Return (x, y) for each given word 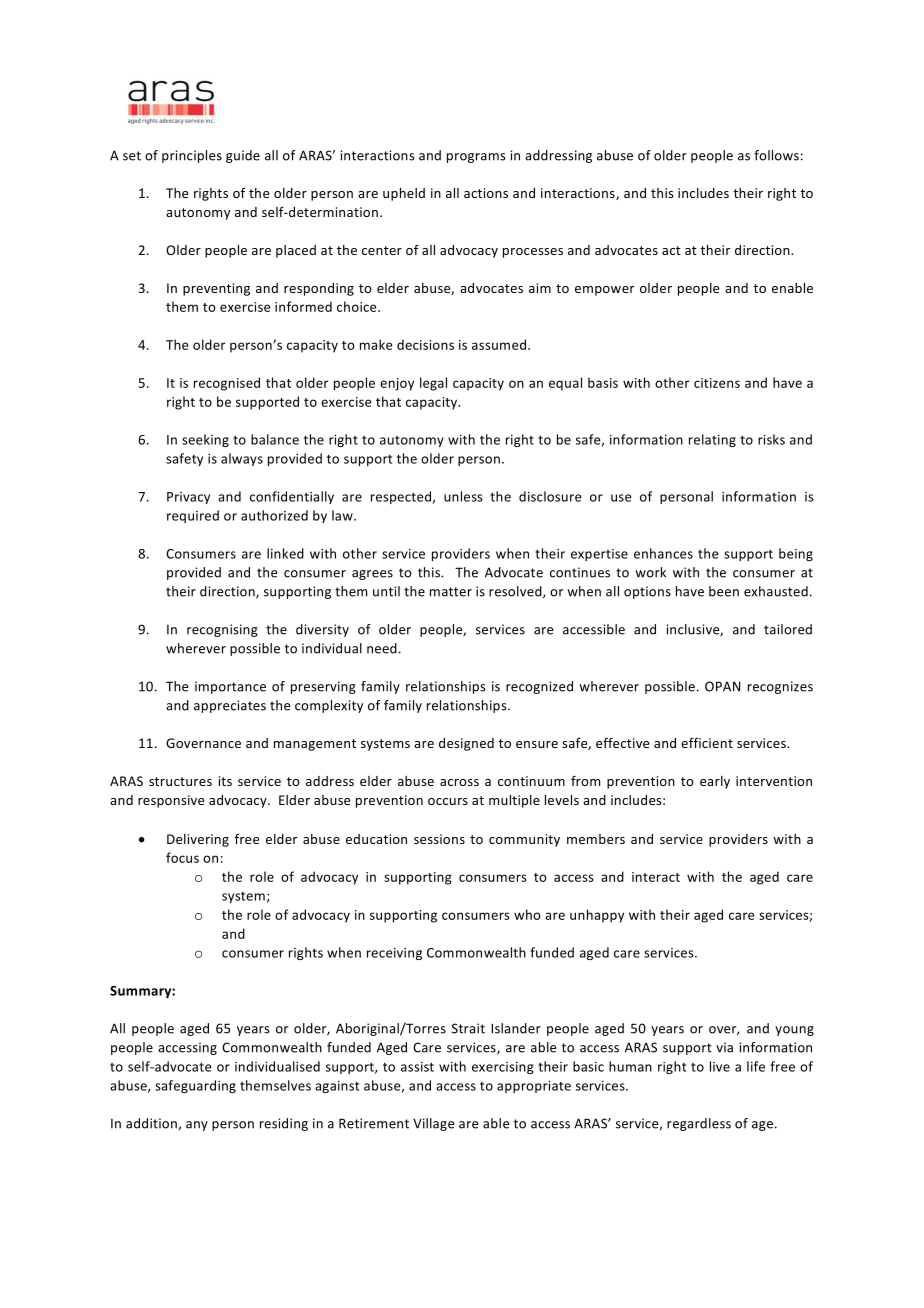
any (197, 1126)
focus (182, 857)
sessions (439, 839)
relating (712, 440)
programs (476, 158)
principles (192, 156)
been (724, 591)
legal (433, 384)
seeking (205, 440)
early (715, 782)
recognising (222, 630)
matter (451, 592)
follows (776, 155)
